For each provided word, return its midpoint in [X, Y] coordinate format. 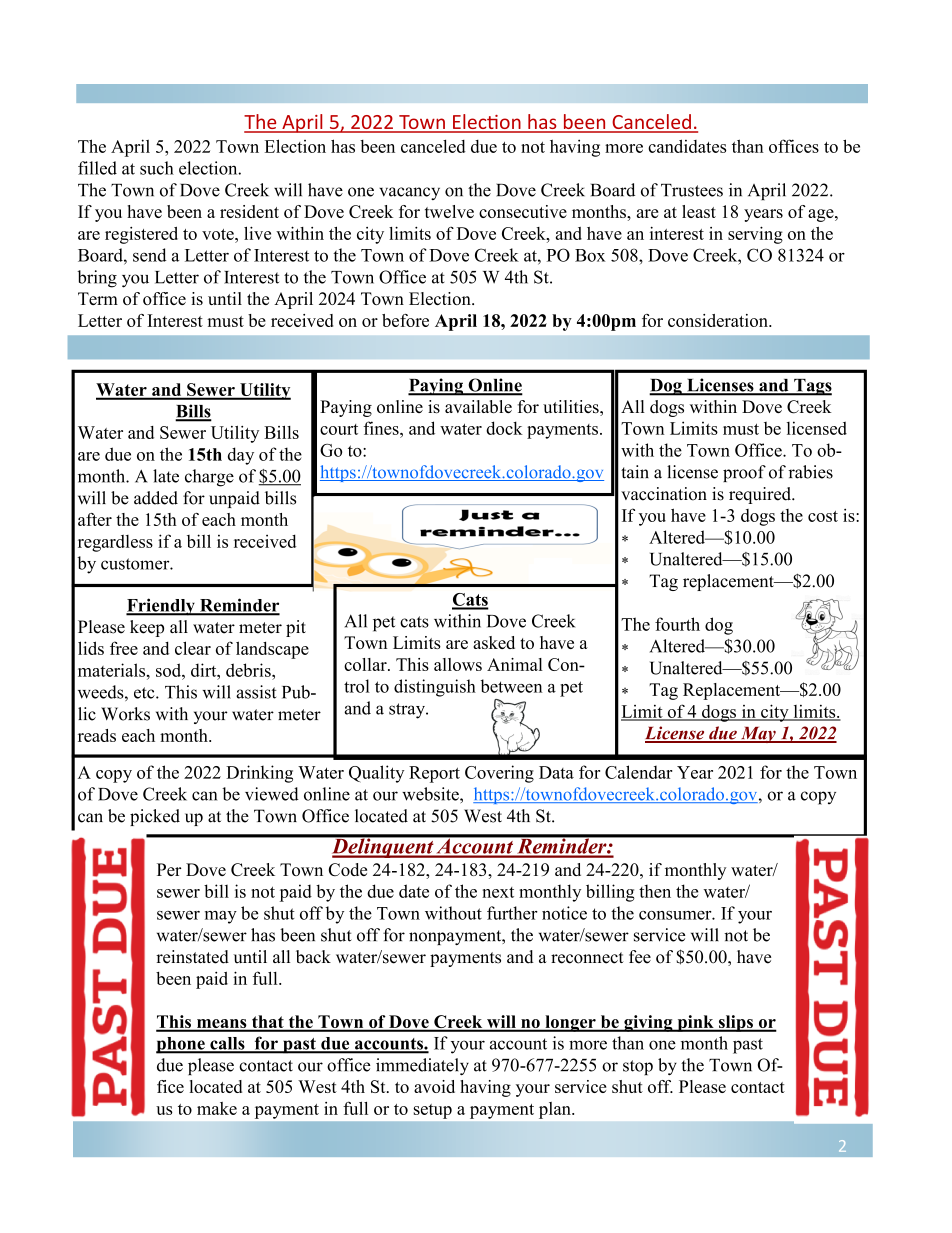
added [156, 498]
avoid [434, 1086]
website [431, 794]
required [761, 495]
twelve [449, 211]
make [217, 1108]
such [157, 168]
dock [504, 428]
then [655, 891]
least [699, 211]
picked [155, 817]
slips [735, 1023]
